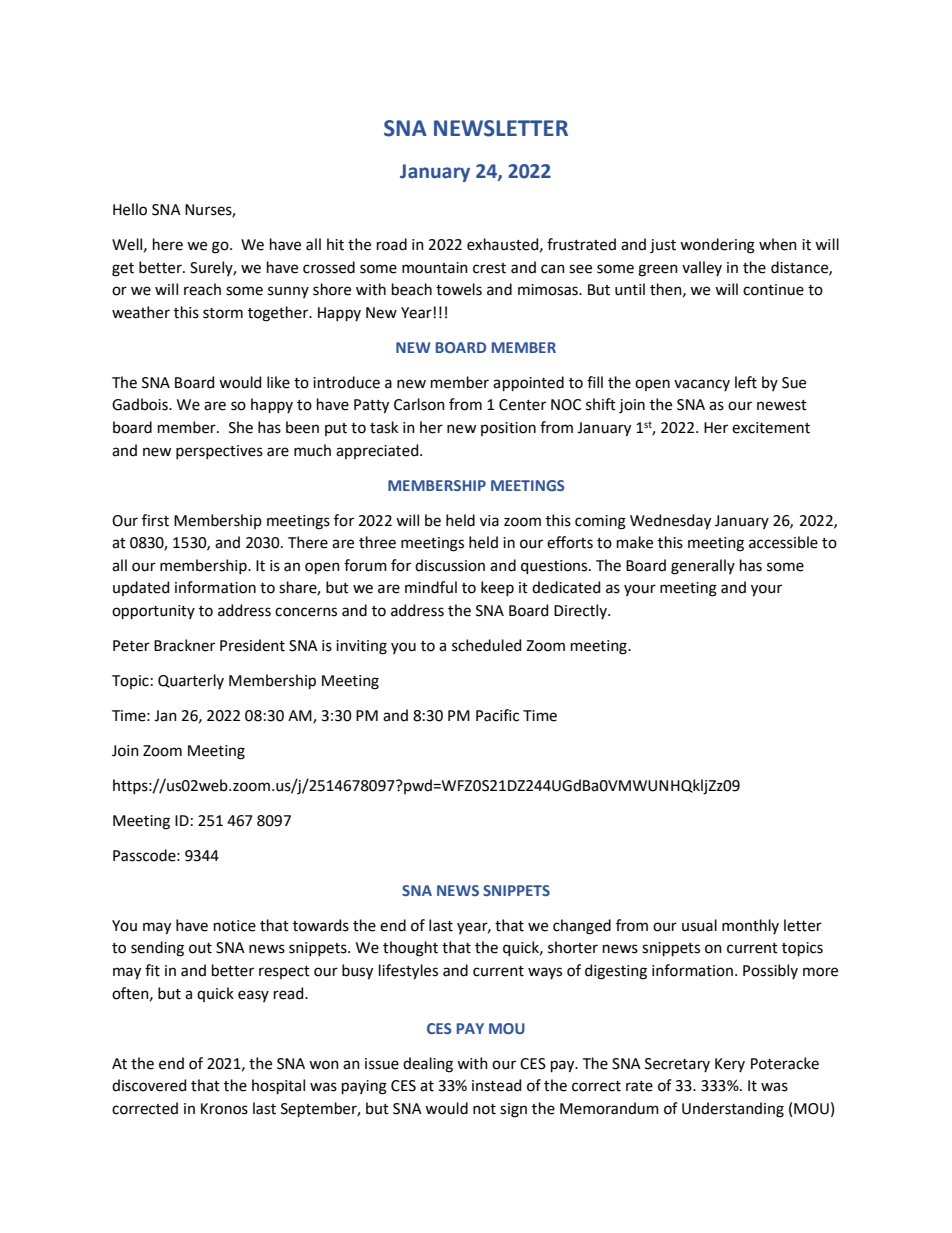 The image size is (952, 1233). I want to click on first, so click(155, 520).
